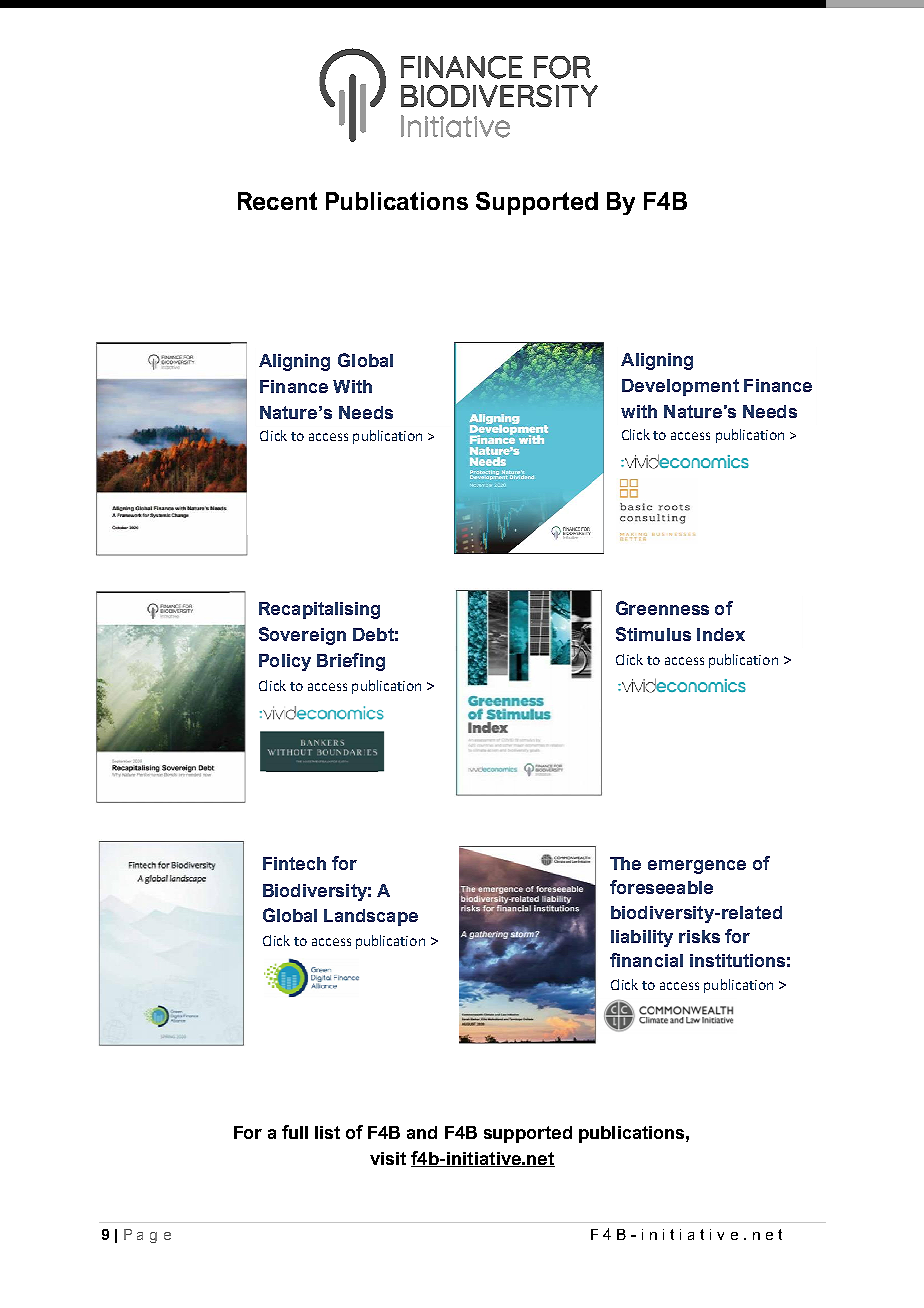 The image size is (924, 1308). I want to click on Greenness, so click(662, 608).
